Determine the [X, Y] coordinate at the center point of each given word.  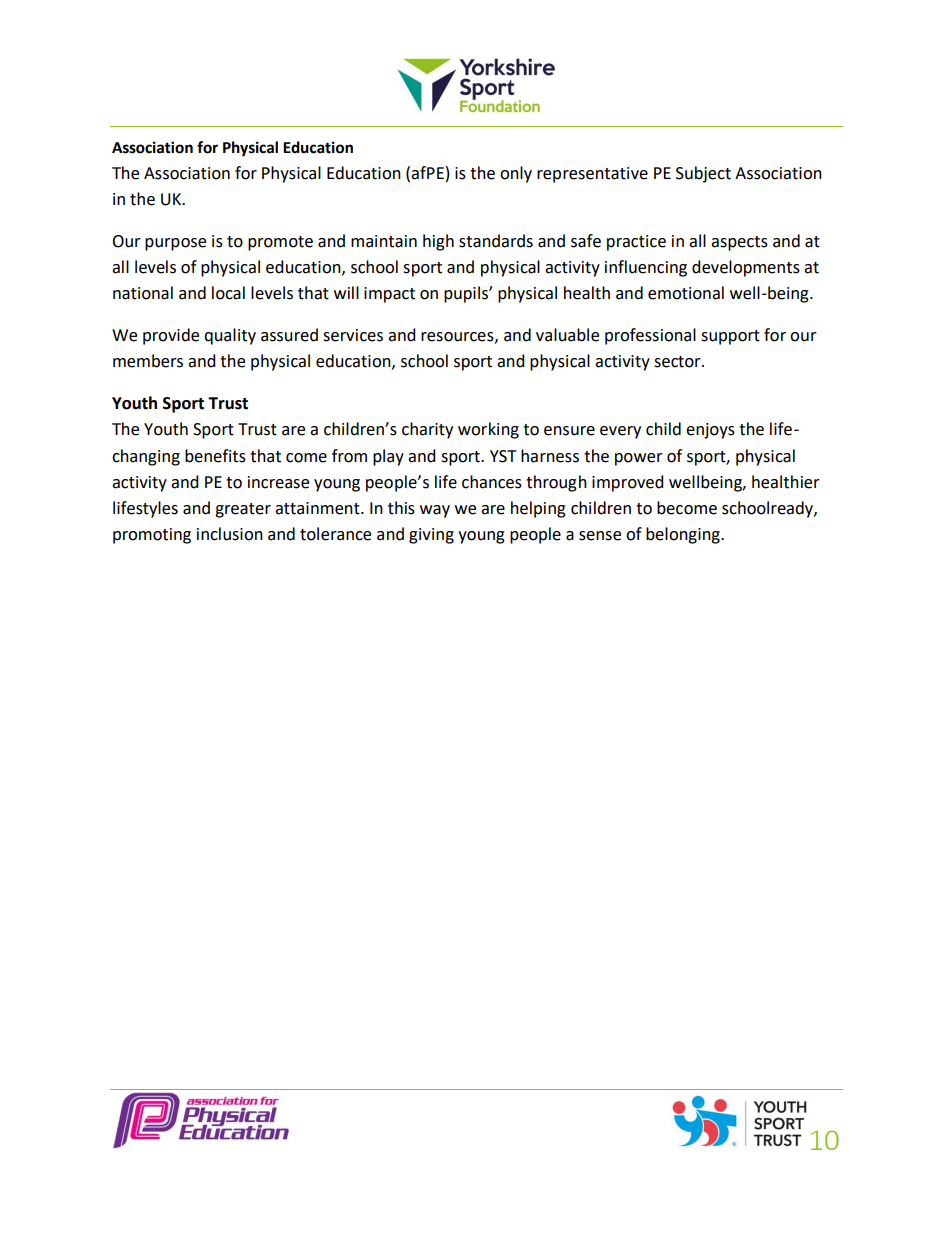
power [639, 459]
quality [230, 336]
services [353, 335]
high [438, 242]
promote [280, 243]
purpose [175, 244]
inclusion [230, 534]
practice [636, 243]
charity [427, 430]
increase [278, 482]
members [148, 361]
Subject [703, 174]
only [516, 174]
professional [650, 336]
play [388, 457]
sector [678, 362]
